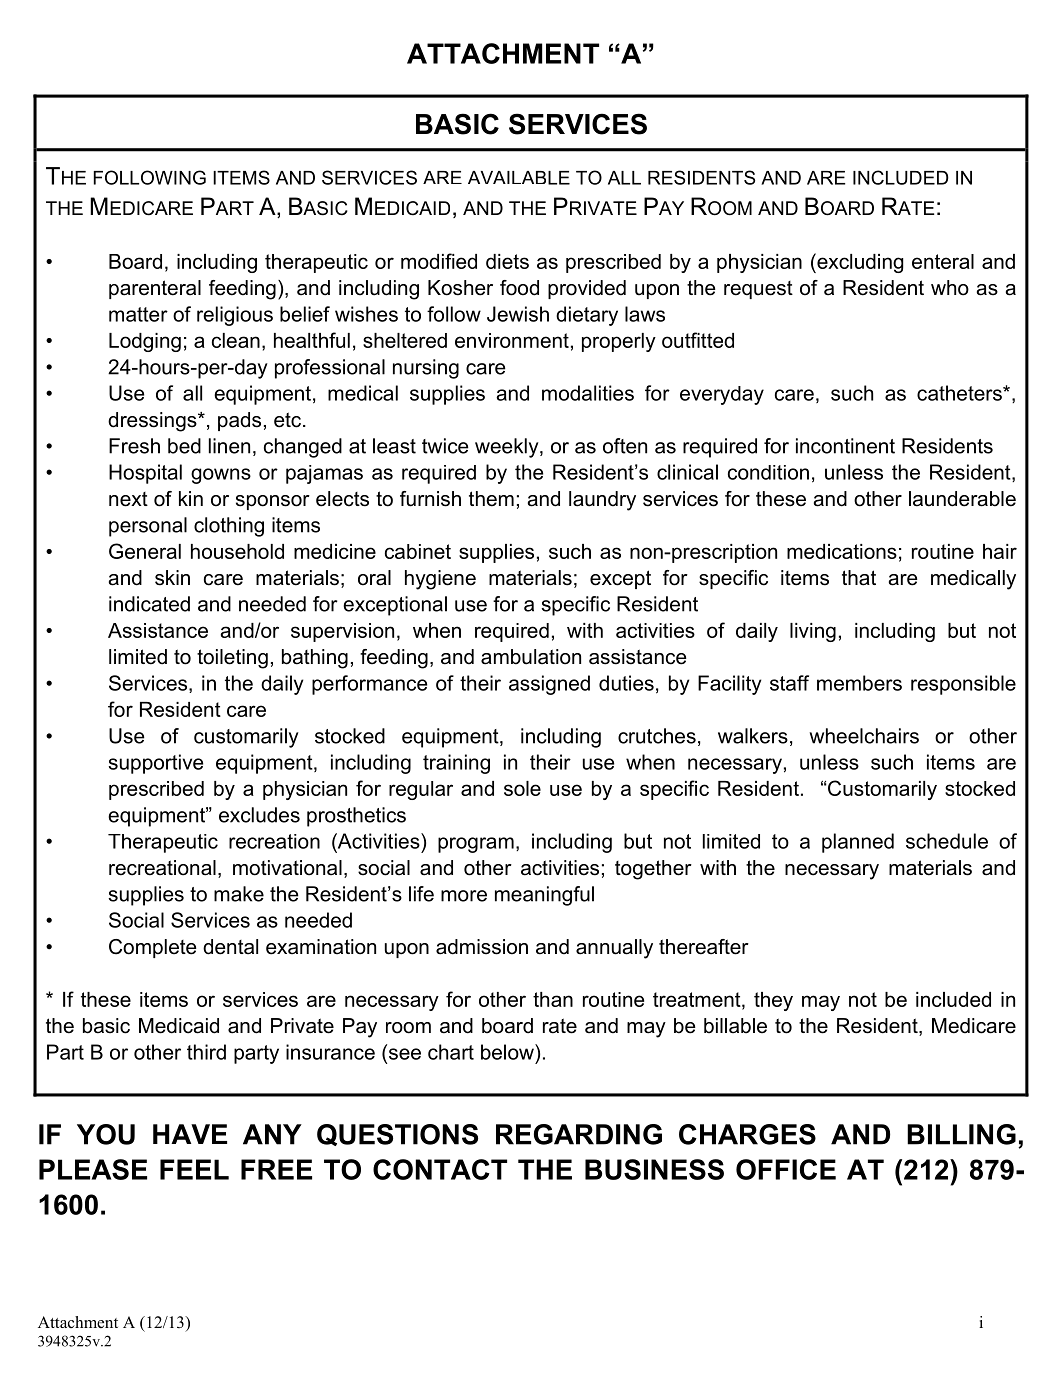  Describe the element at coordinates (786, 1169) in the screenshot. I see `OFFICE` at that location.
